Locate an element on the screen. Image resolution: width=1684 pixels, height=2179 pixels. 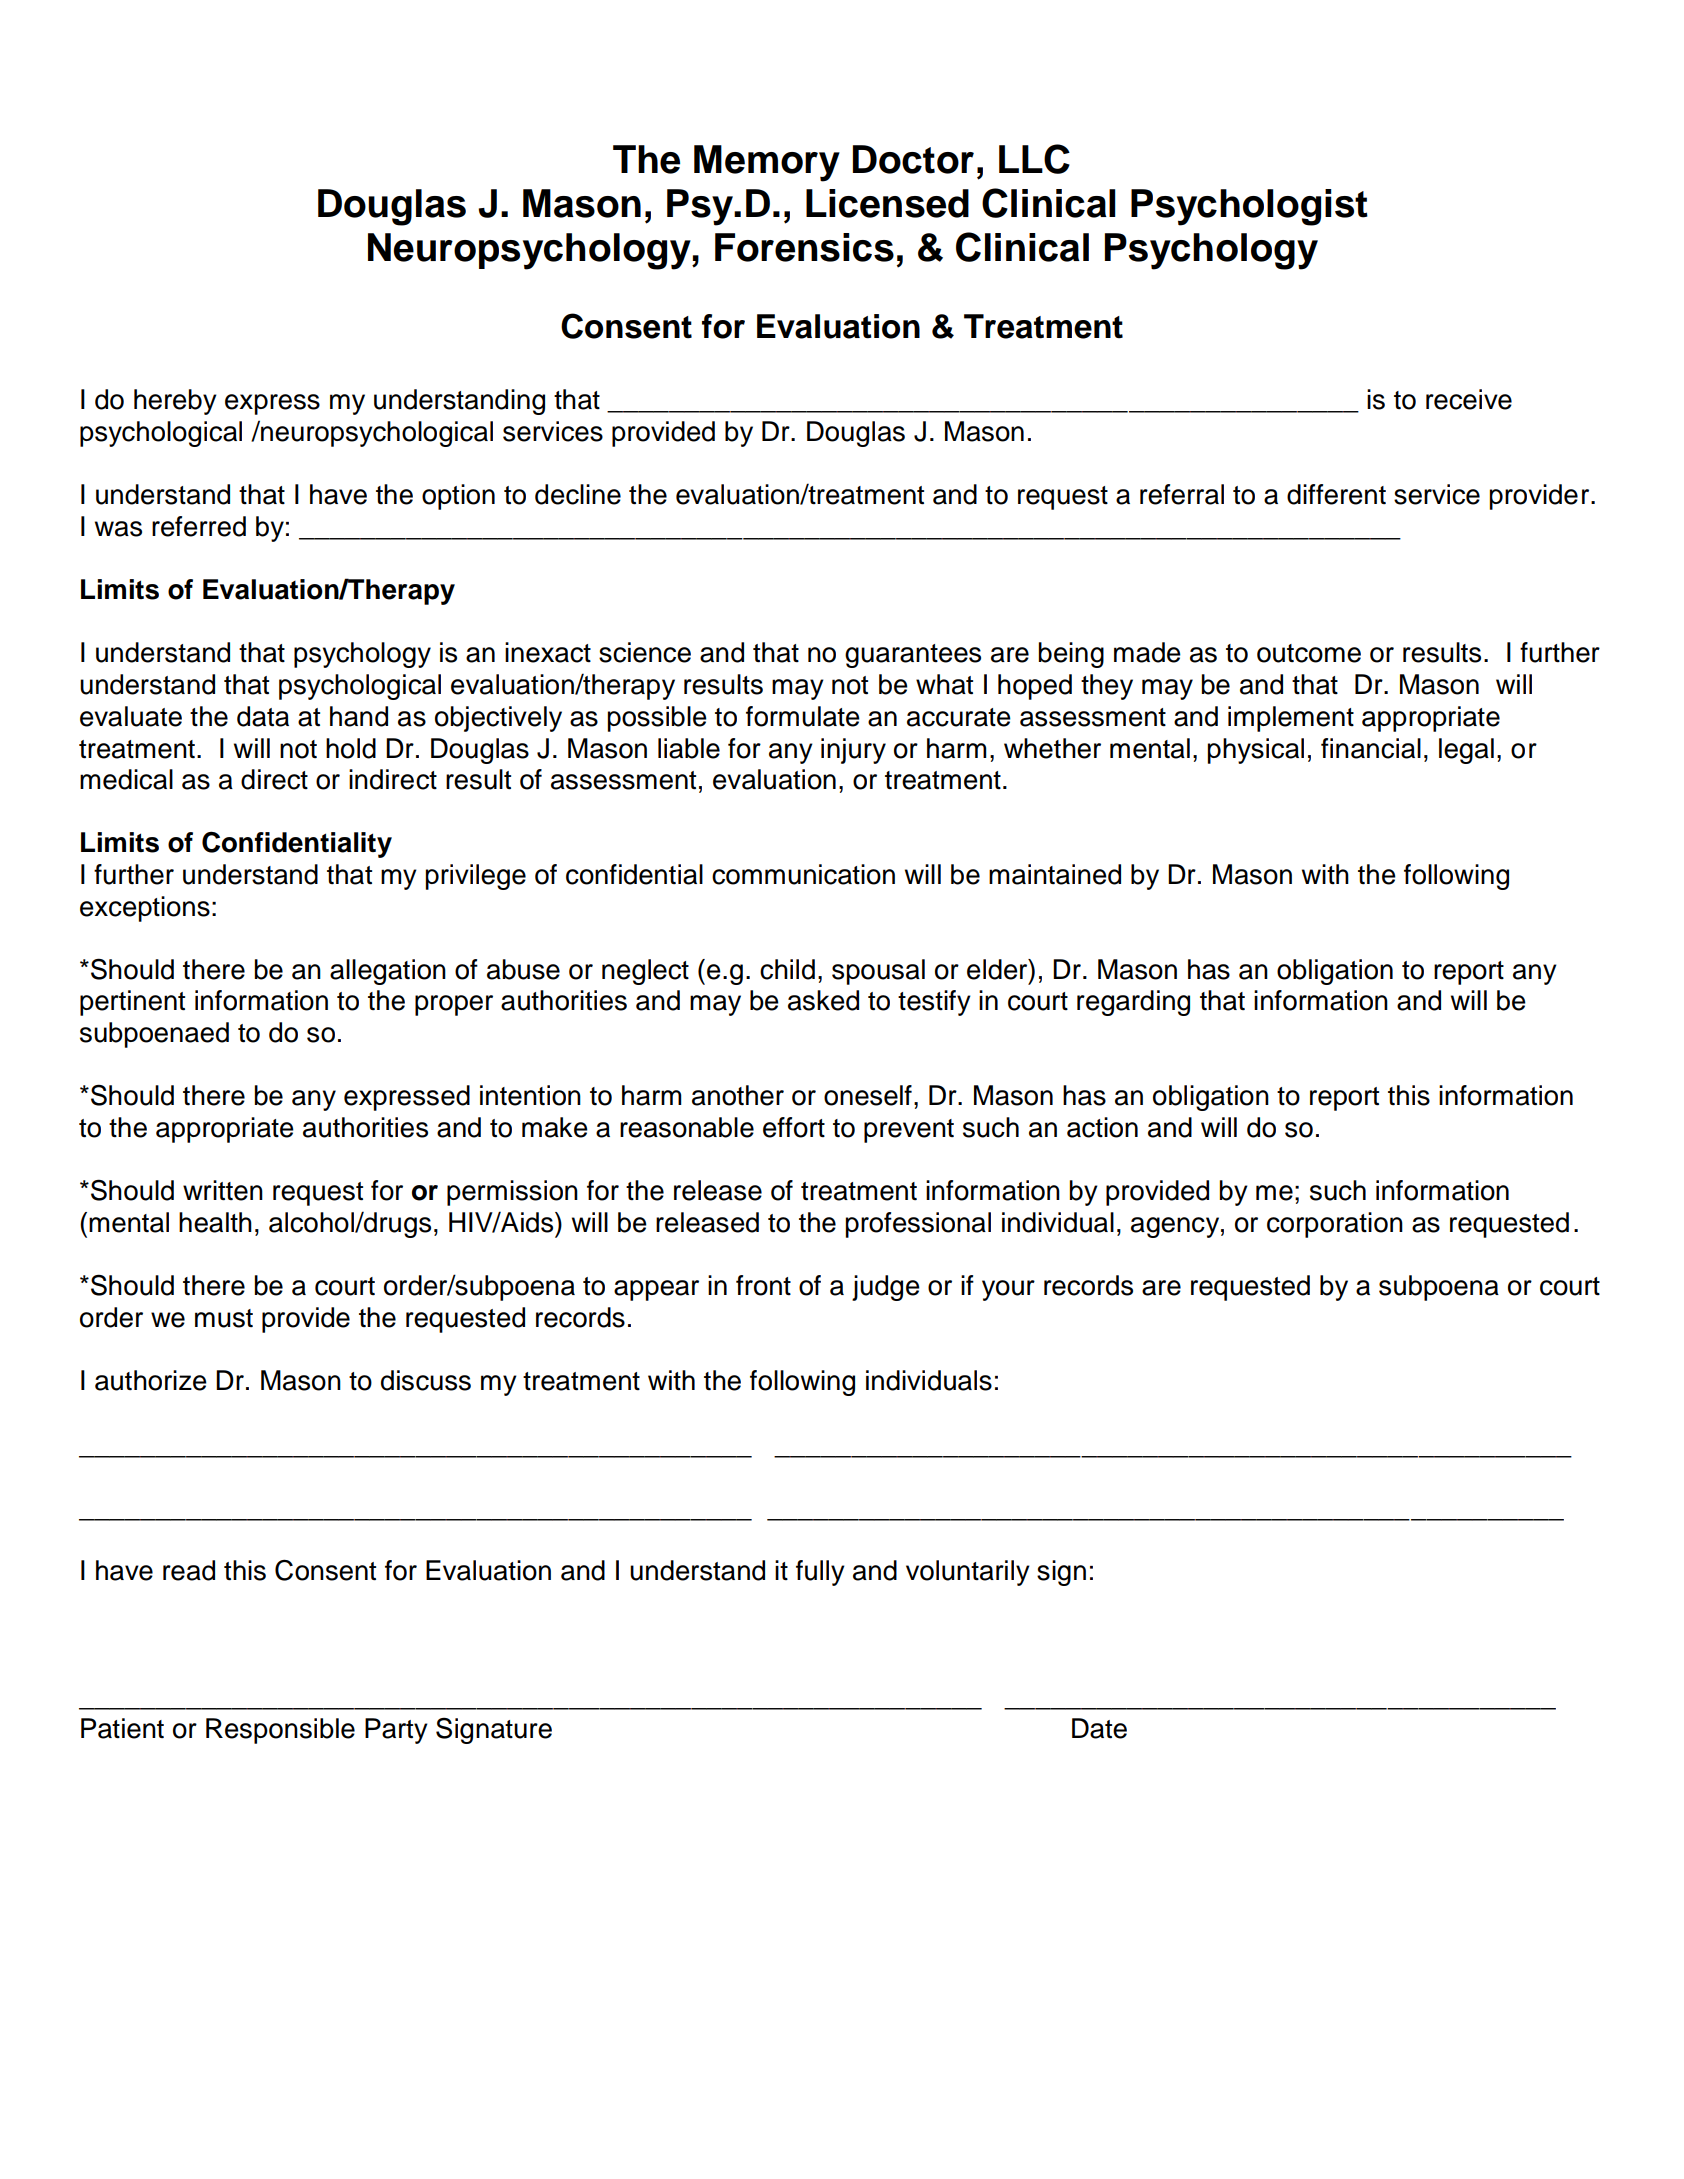
Psychologist is located at coordinates (1249, 207).
